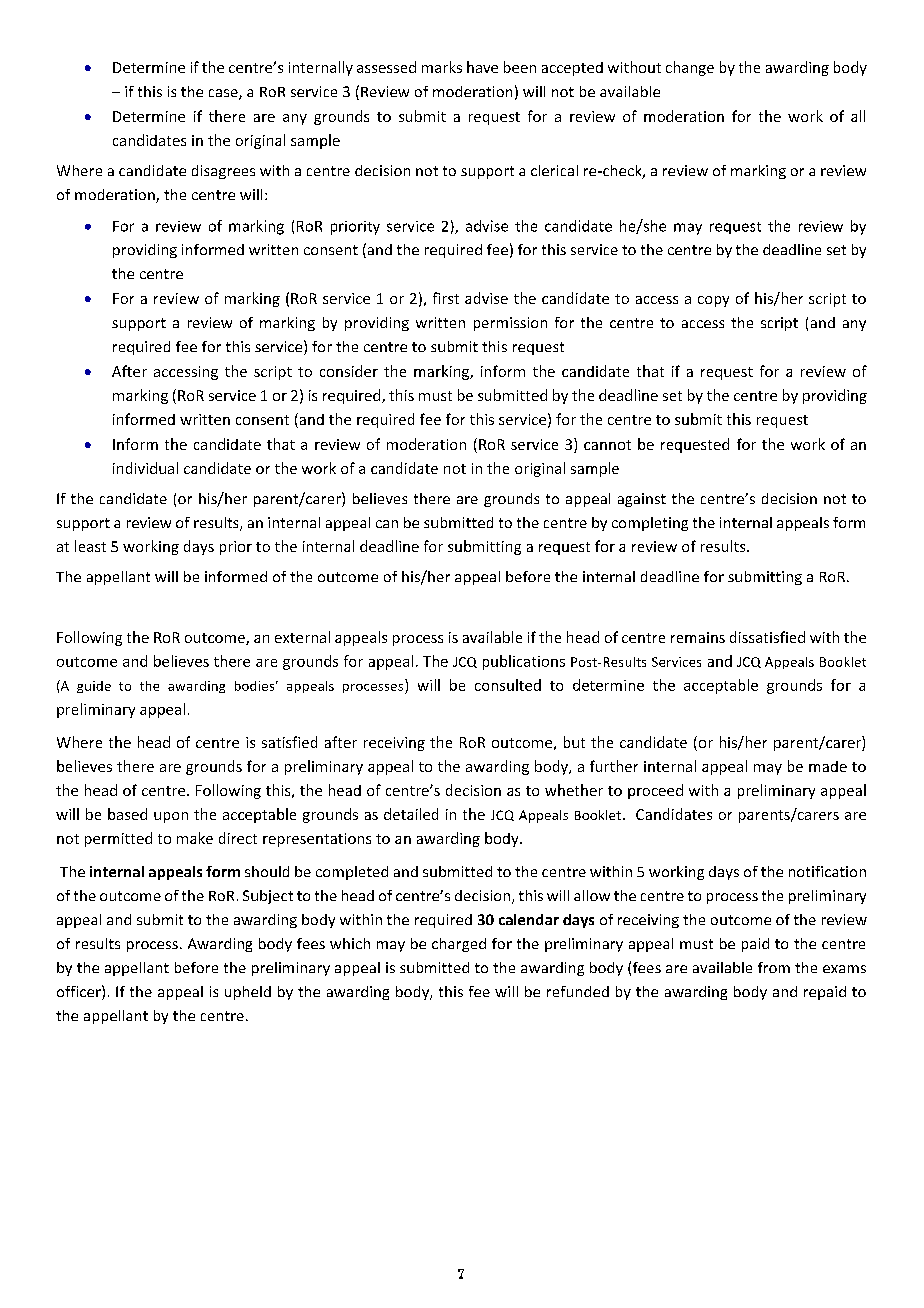  Describe the element at coordinates (90, 546) in the image. I see `least` at that location.
